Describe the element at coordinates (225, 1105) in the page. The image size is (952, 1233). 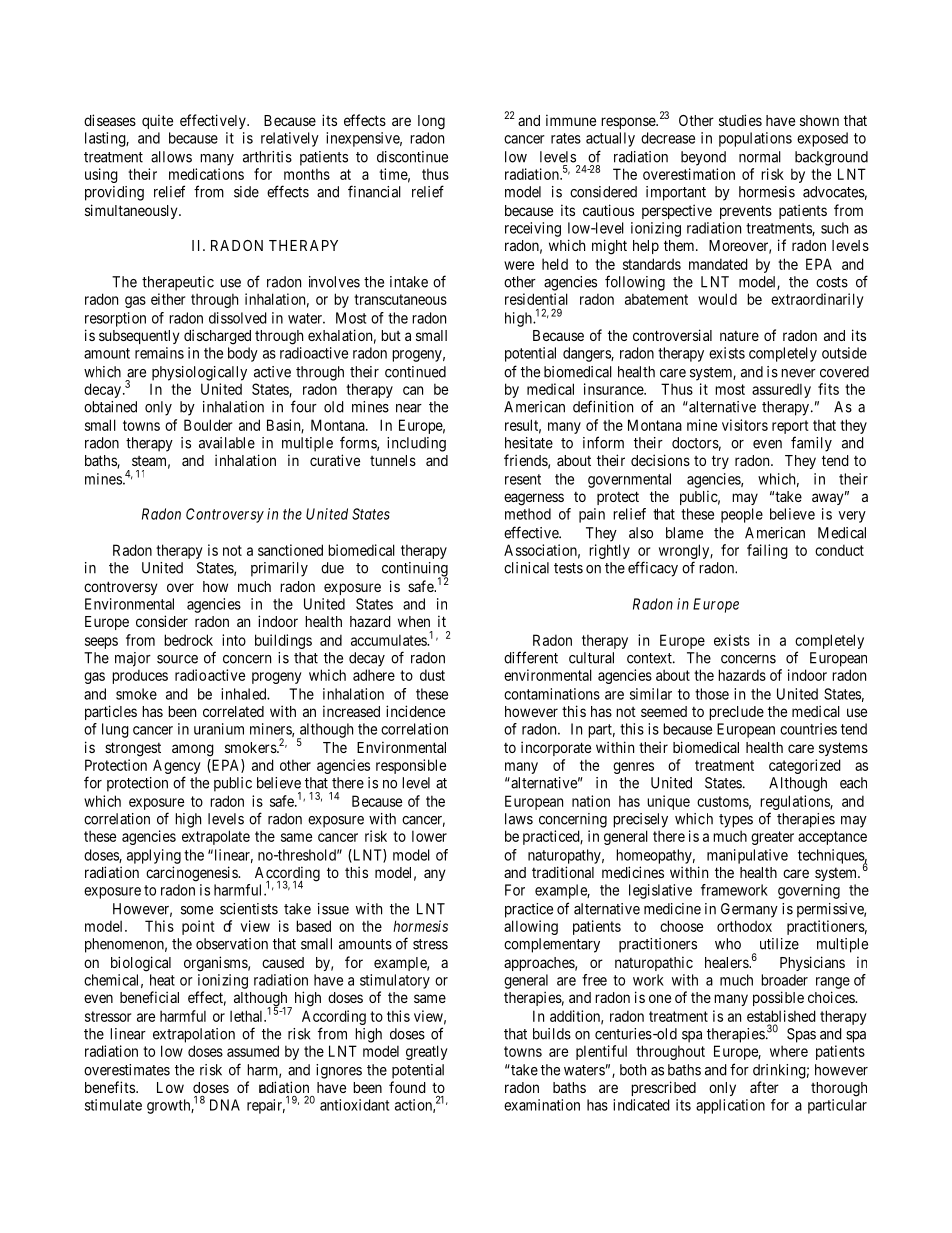
I see `DNA` at that location.
